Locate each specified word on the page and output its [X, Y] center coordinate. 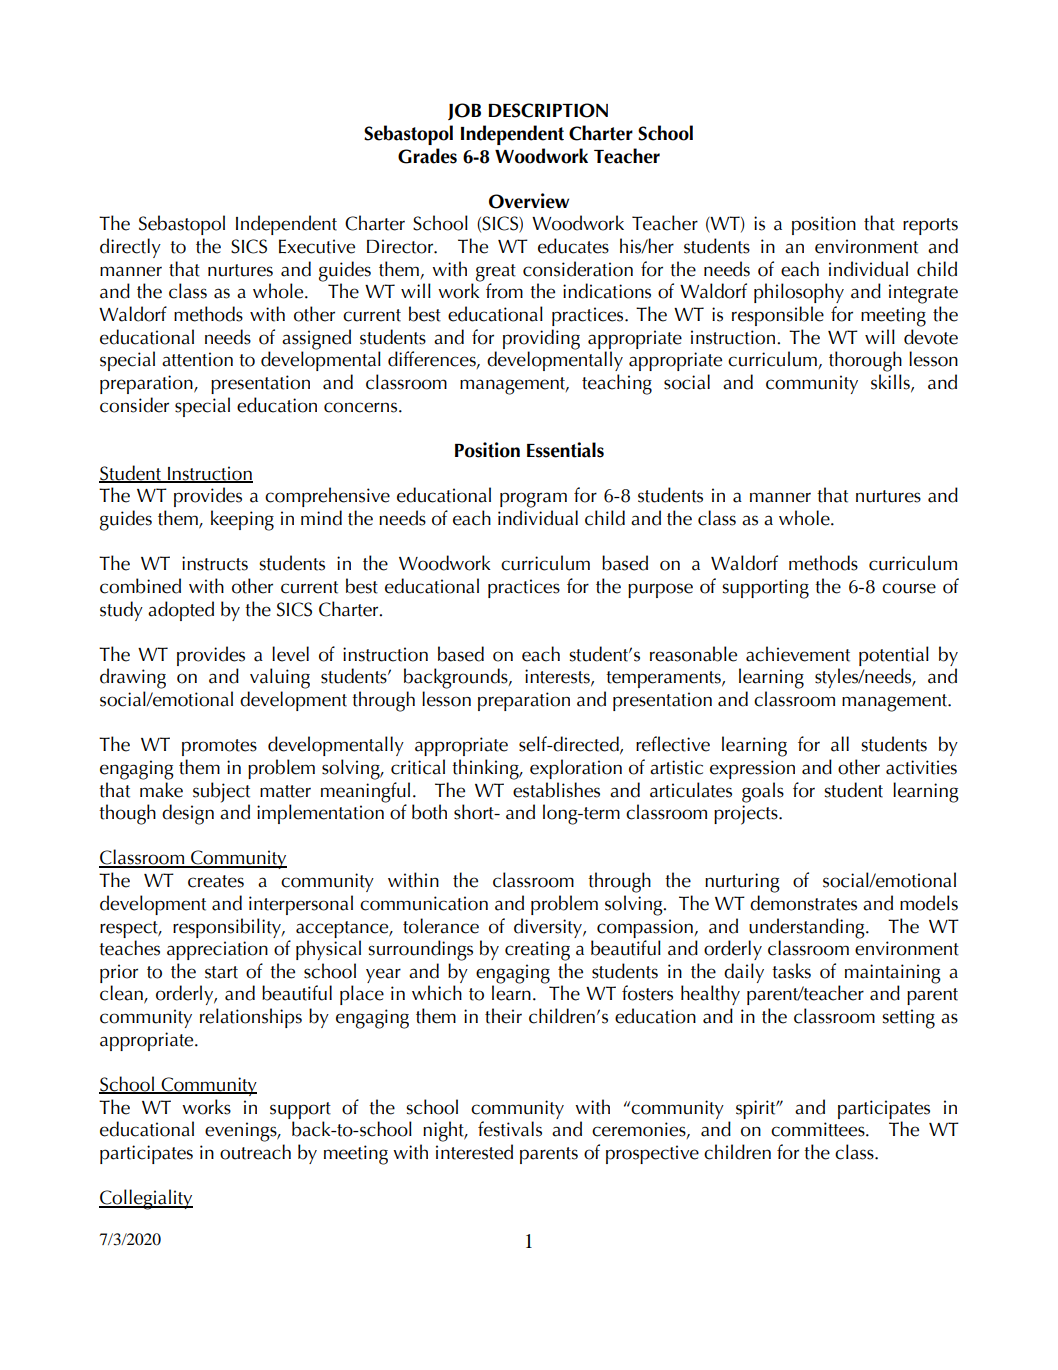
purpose [660, 590]
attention [197, 359]
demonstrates [803, 903]
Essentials [565, 450]
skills [891, 381]
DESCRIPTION [548, 110]
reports [930, 226]
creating [537, 951]
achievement [798, 654]
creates [216, 881]
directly [130, 248]
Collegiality [146, 1199]
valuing [280, 678]
